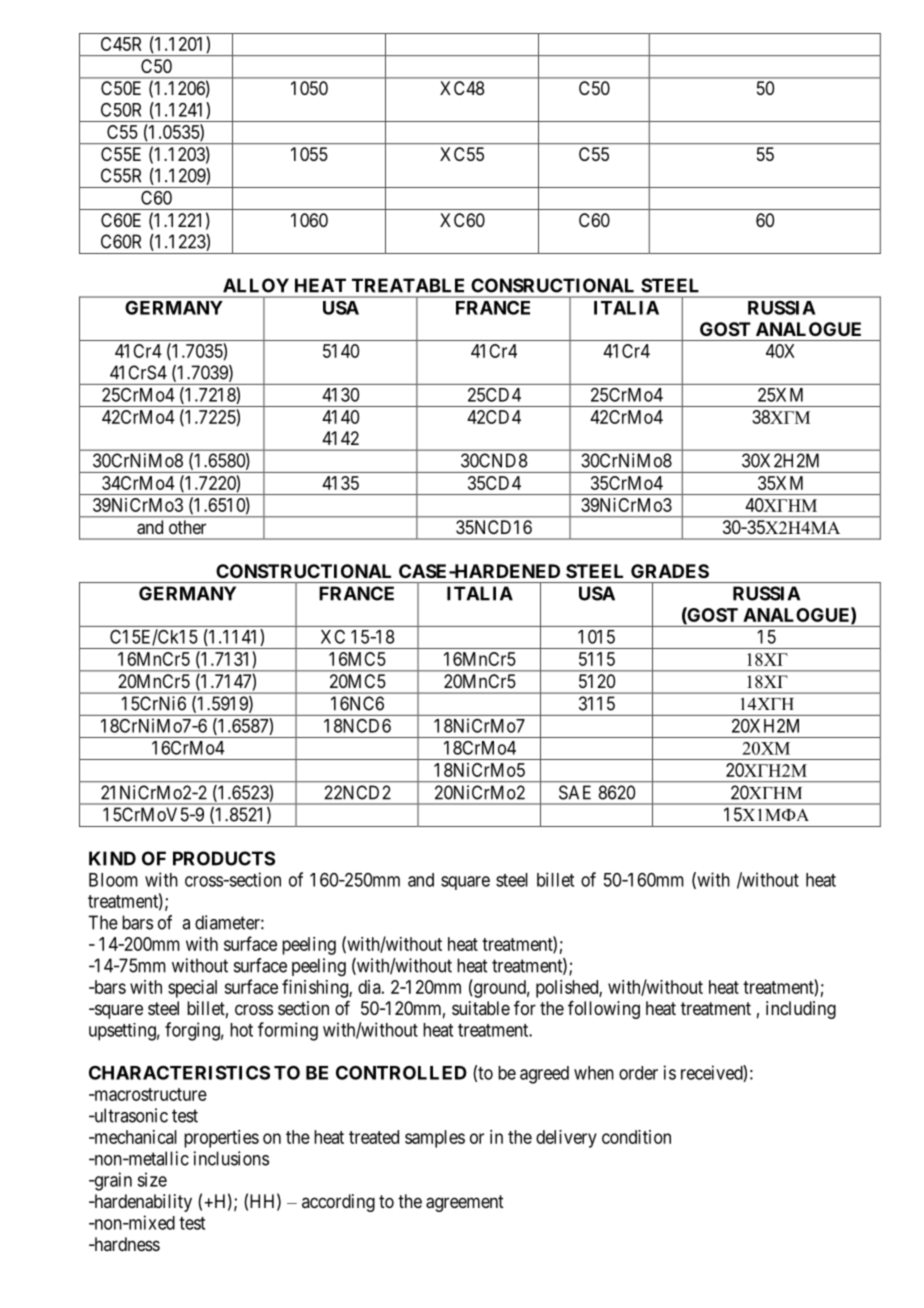 The width and height of the document is (924, 1308). Describe the element at coordinates (152, 1179) in the document. I see `size` at that location.
